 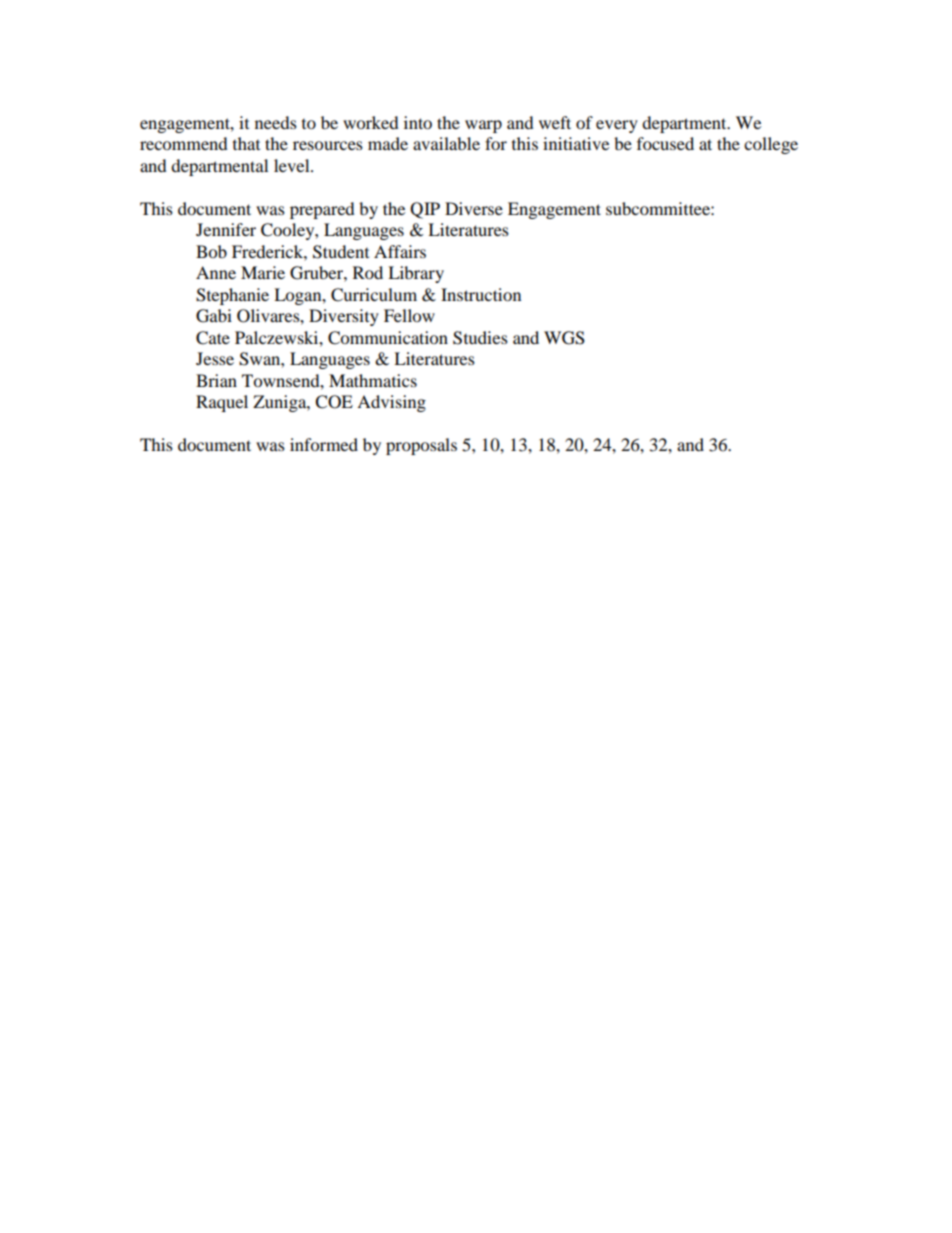 I want to click on Advising, so click(x=391, y=403).
